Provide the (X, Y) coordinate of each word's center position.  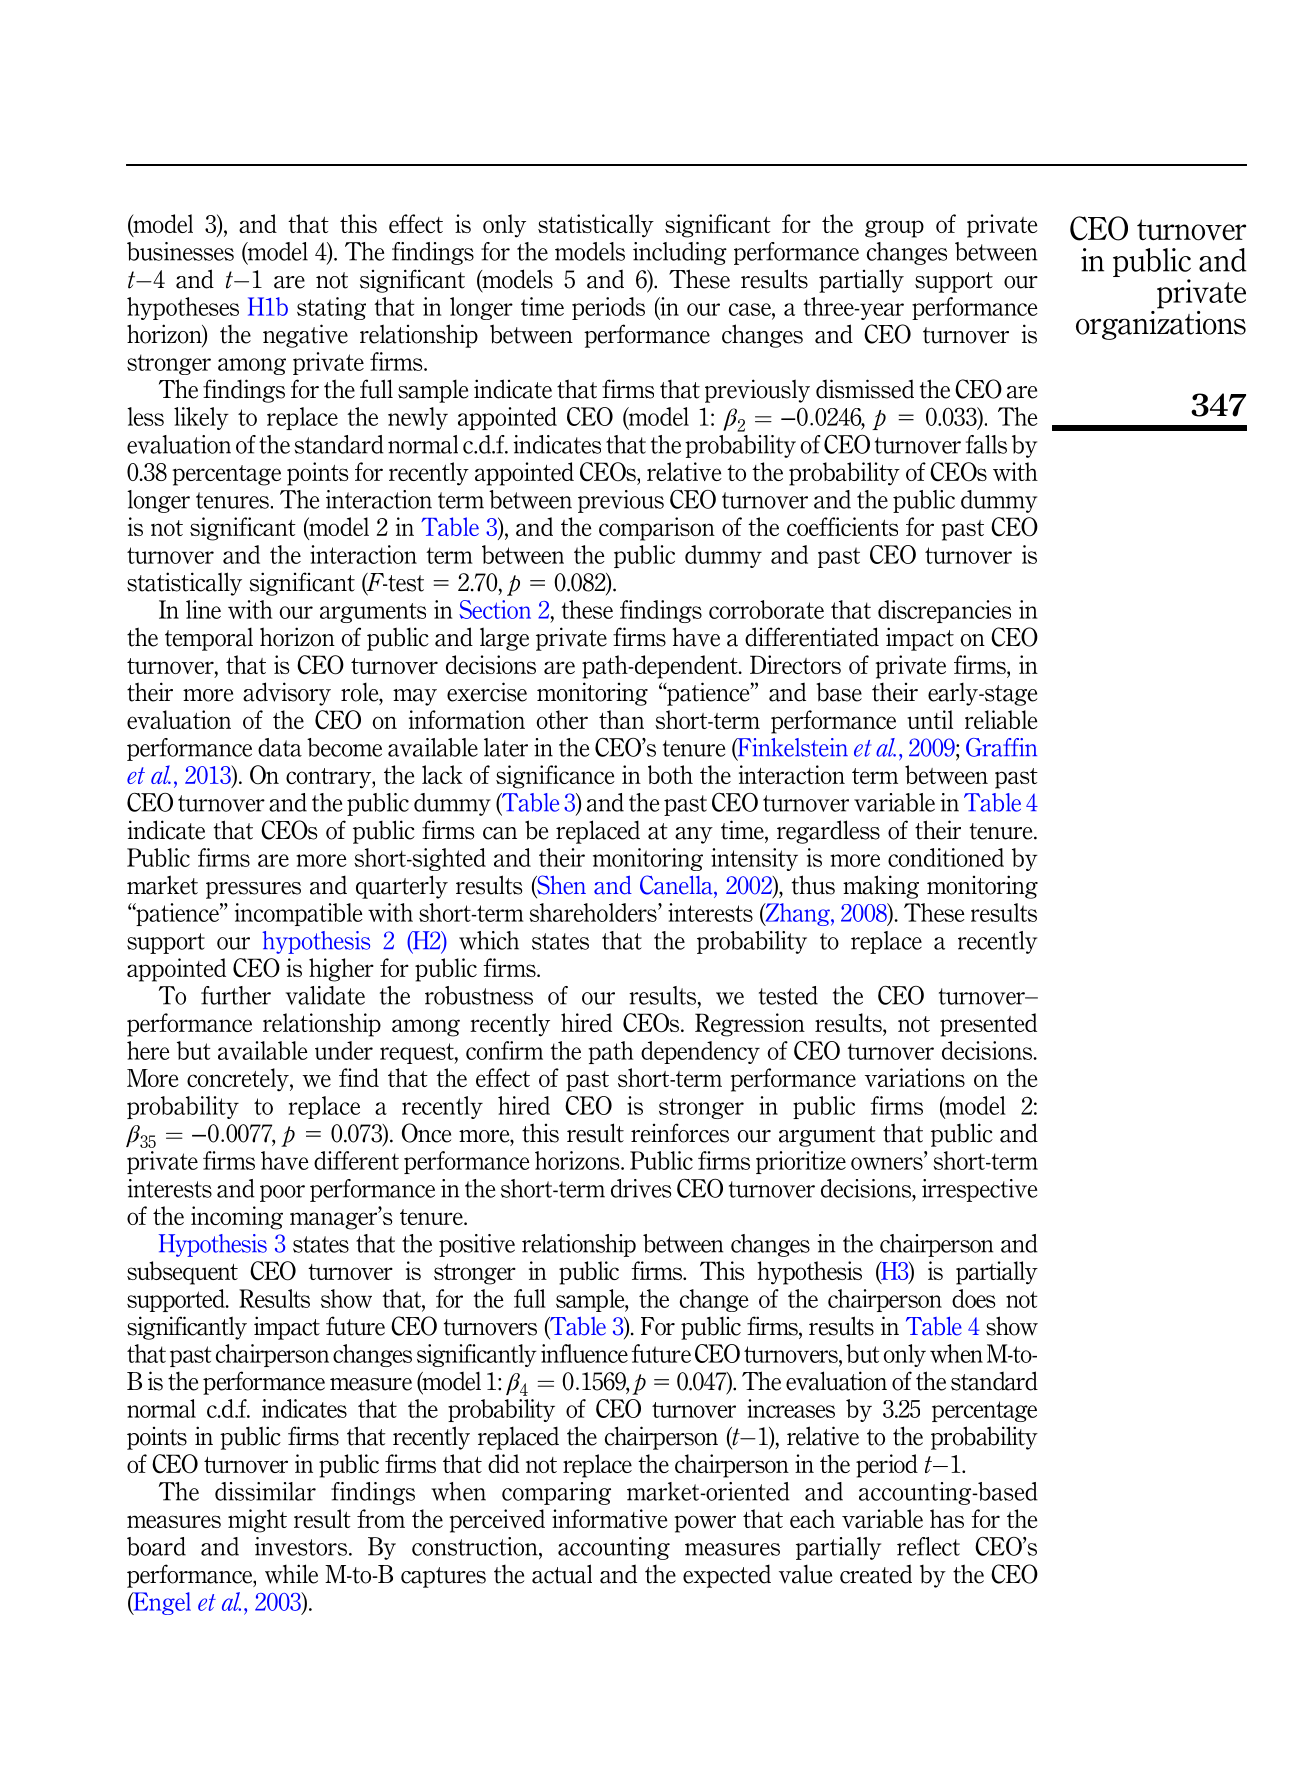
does (974, 1298)
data (280, 747)
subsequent (182, 1273)
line (203, 609)
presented (988, 1025)
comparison (657, 529)
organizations (1161, 324)
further (236, 995)
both (670, 774)
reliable (1001, 719)
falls (986, 444)
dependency (700, 1052)
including (680, 253)
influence (584, 1353)
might (257, 1521)
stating (331, 308)
